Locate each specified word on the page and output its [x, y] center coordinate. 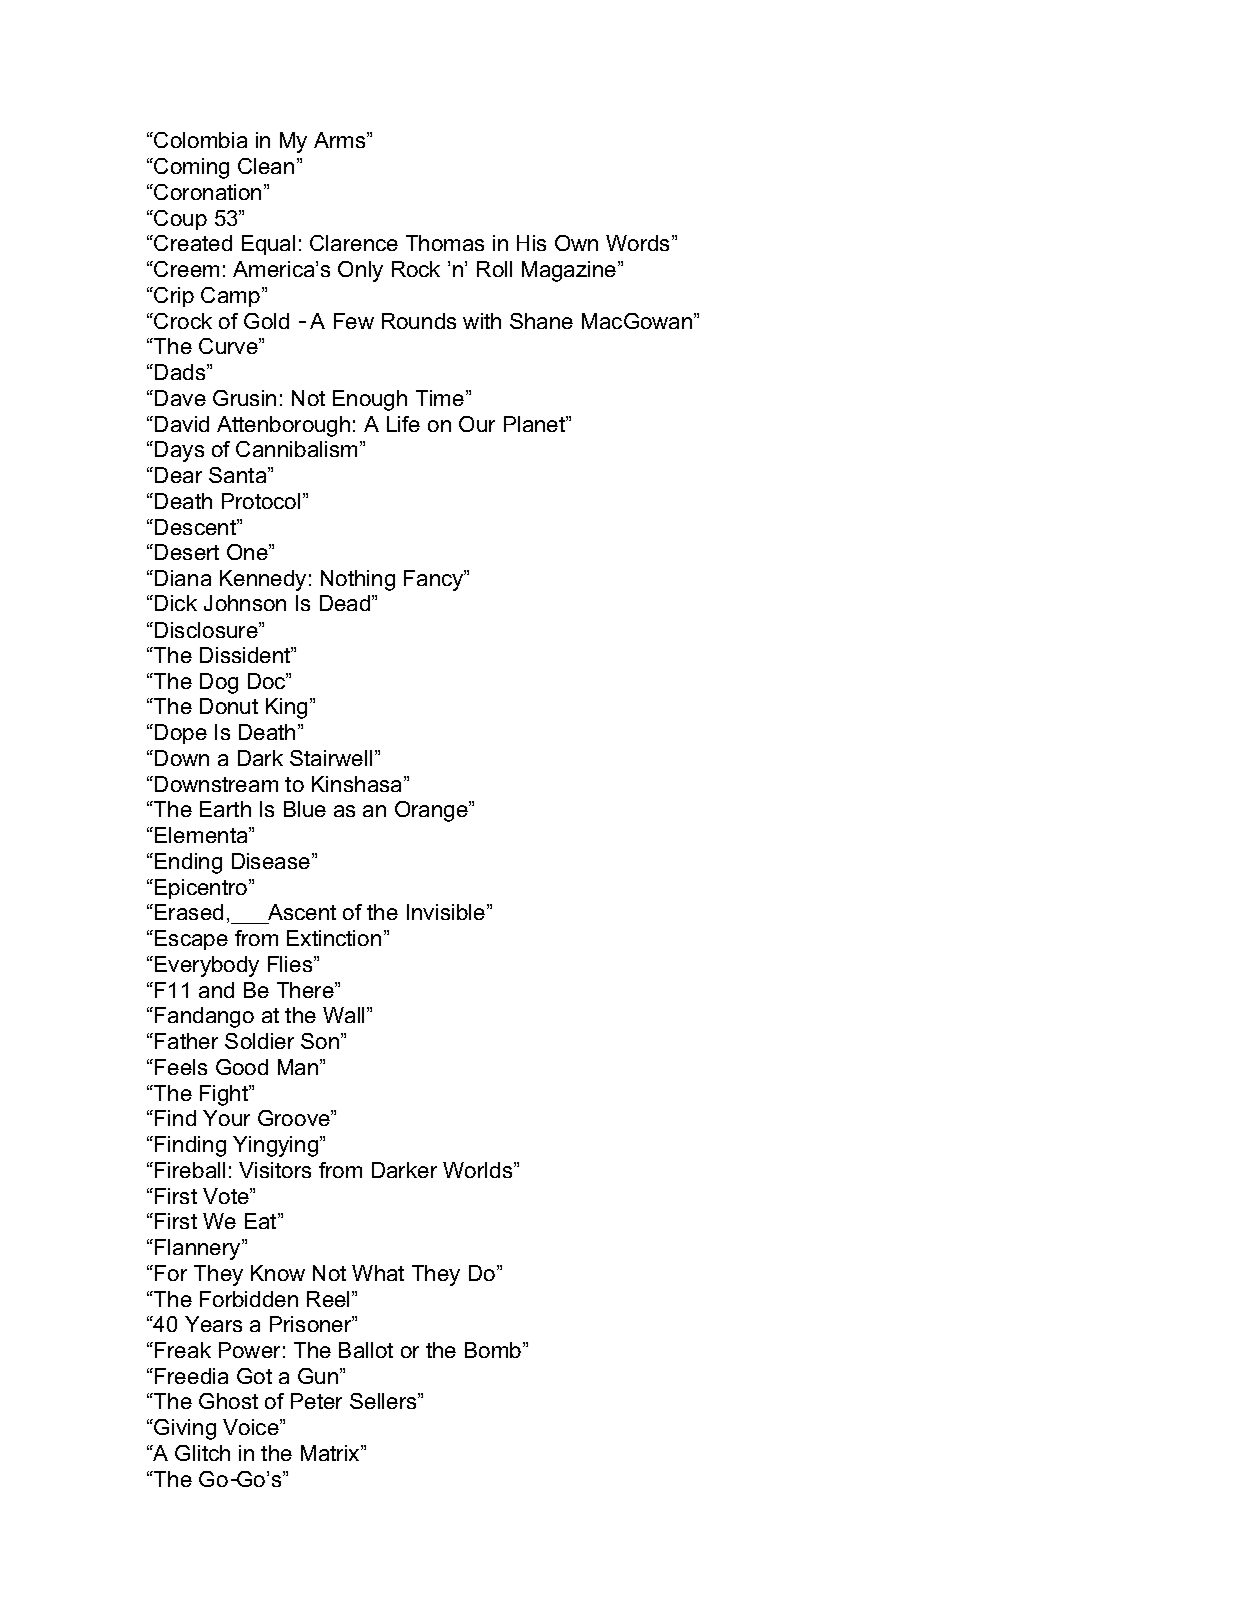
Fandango [204, 1017]
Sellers [384, 1401]
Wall [345, 1015]
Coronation [206, 192]
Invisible [447, 912]
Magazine [570, 271]
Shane [541, 321]
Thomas [445, 243]
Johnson [245, 603]
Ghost [228, 1401]
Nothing [358, 580]
